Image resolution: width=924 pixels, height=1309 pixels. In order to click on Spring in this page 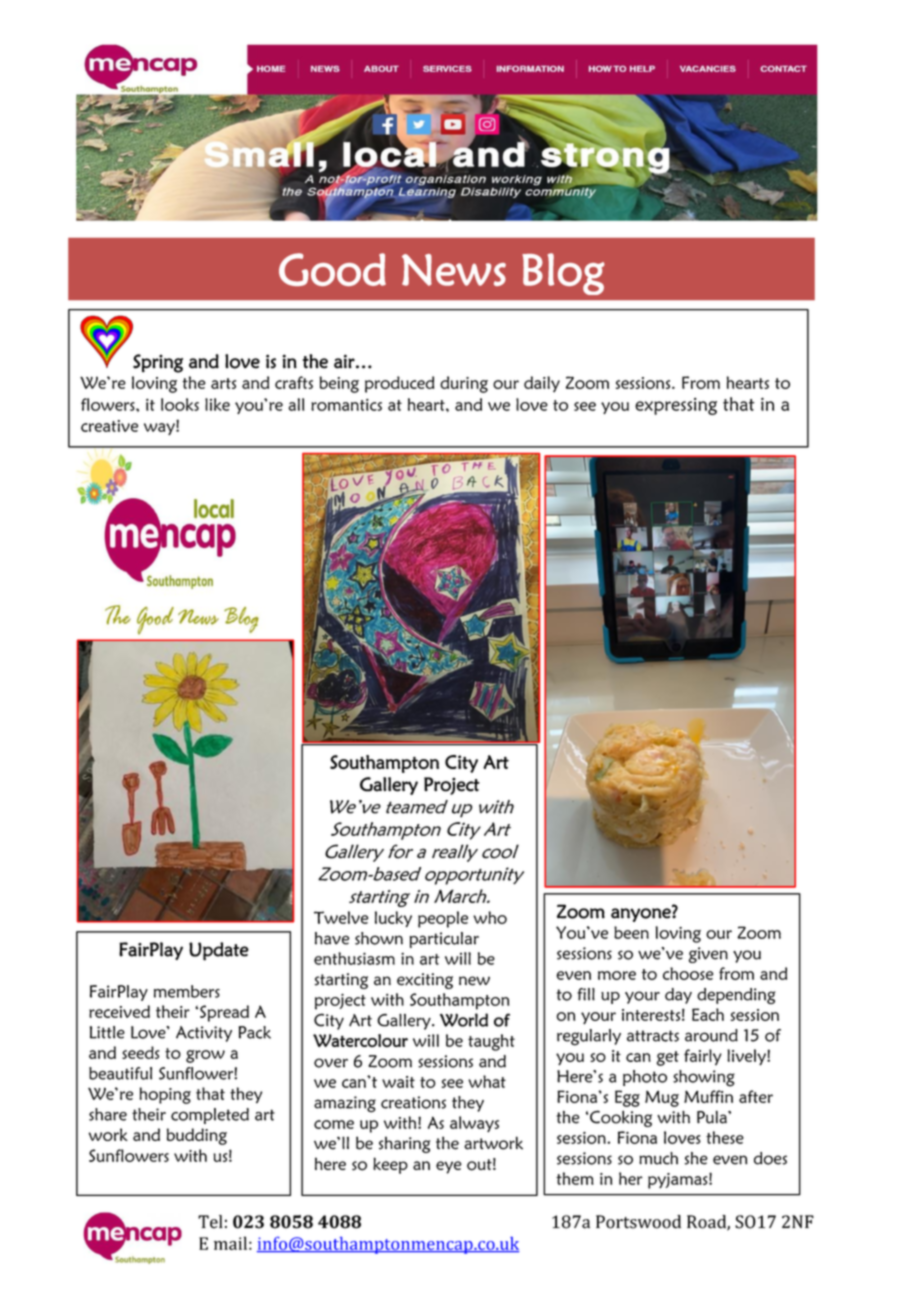, I will do `click(158, 363)`.
